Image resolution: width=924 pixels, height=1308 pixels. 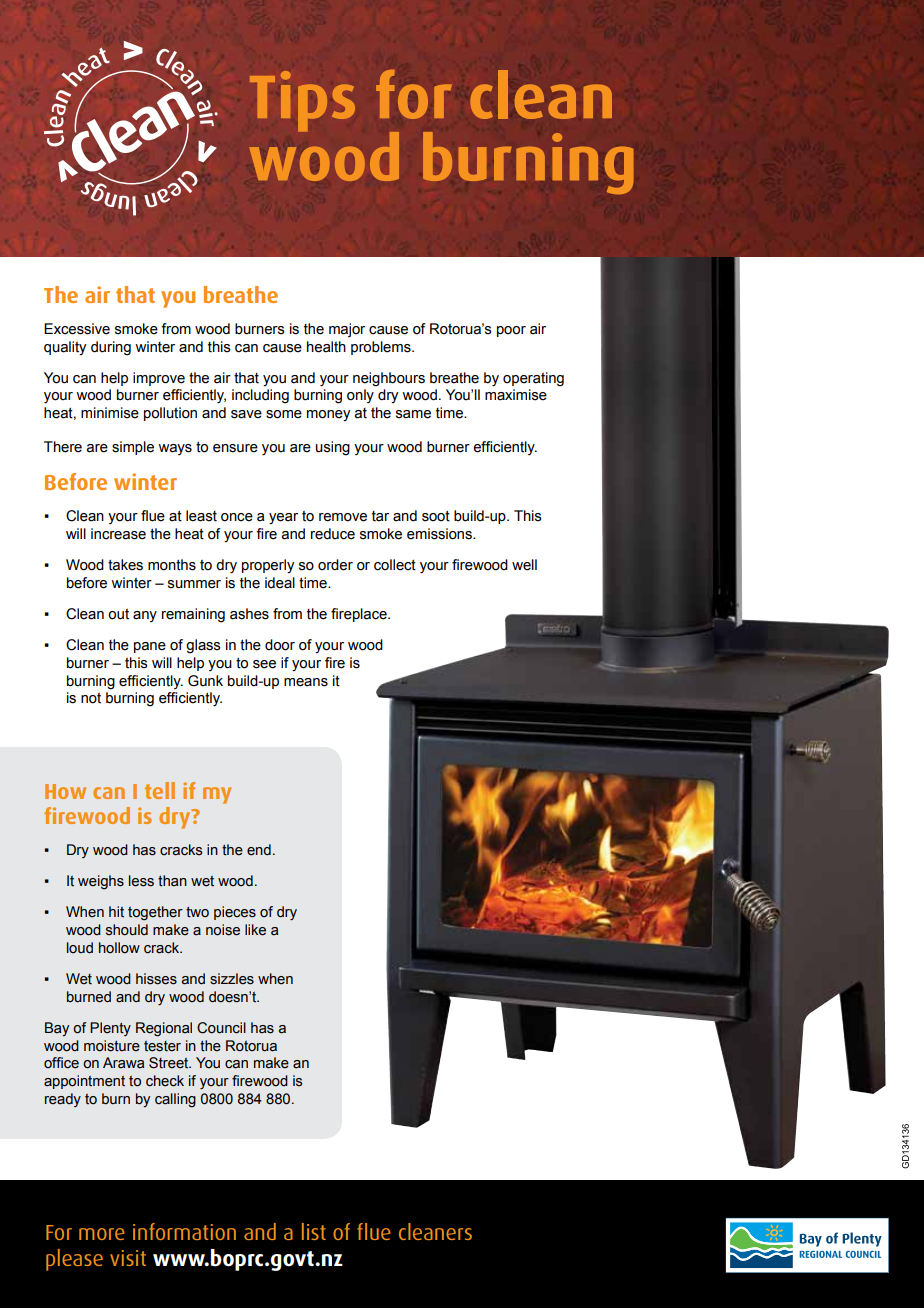 What do you see at coordinates (524, 565) in the screenshot?
I see `well` at bounding box center [524, 565].
